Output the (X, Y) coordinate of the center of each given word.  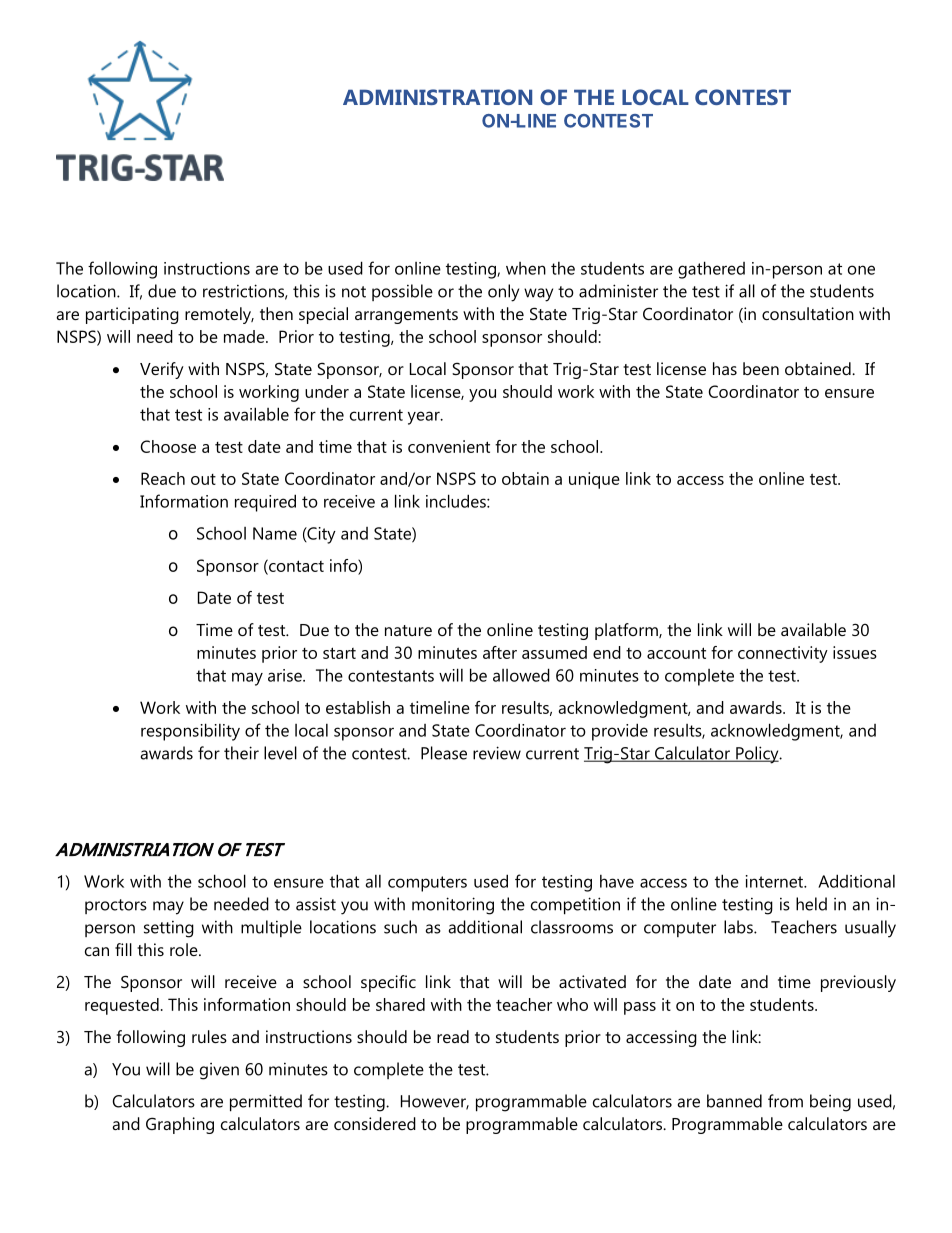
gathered (711, 270)
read (453, 1036)
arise (286, 675)
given (219, 1071)
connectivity (783, 654)
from (785, 1101)
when (526, 268)
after (500, 652)
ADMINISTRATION (437, 97)
